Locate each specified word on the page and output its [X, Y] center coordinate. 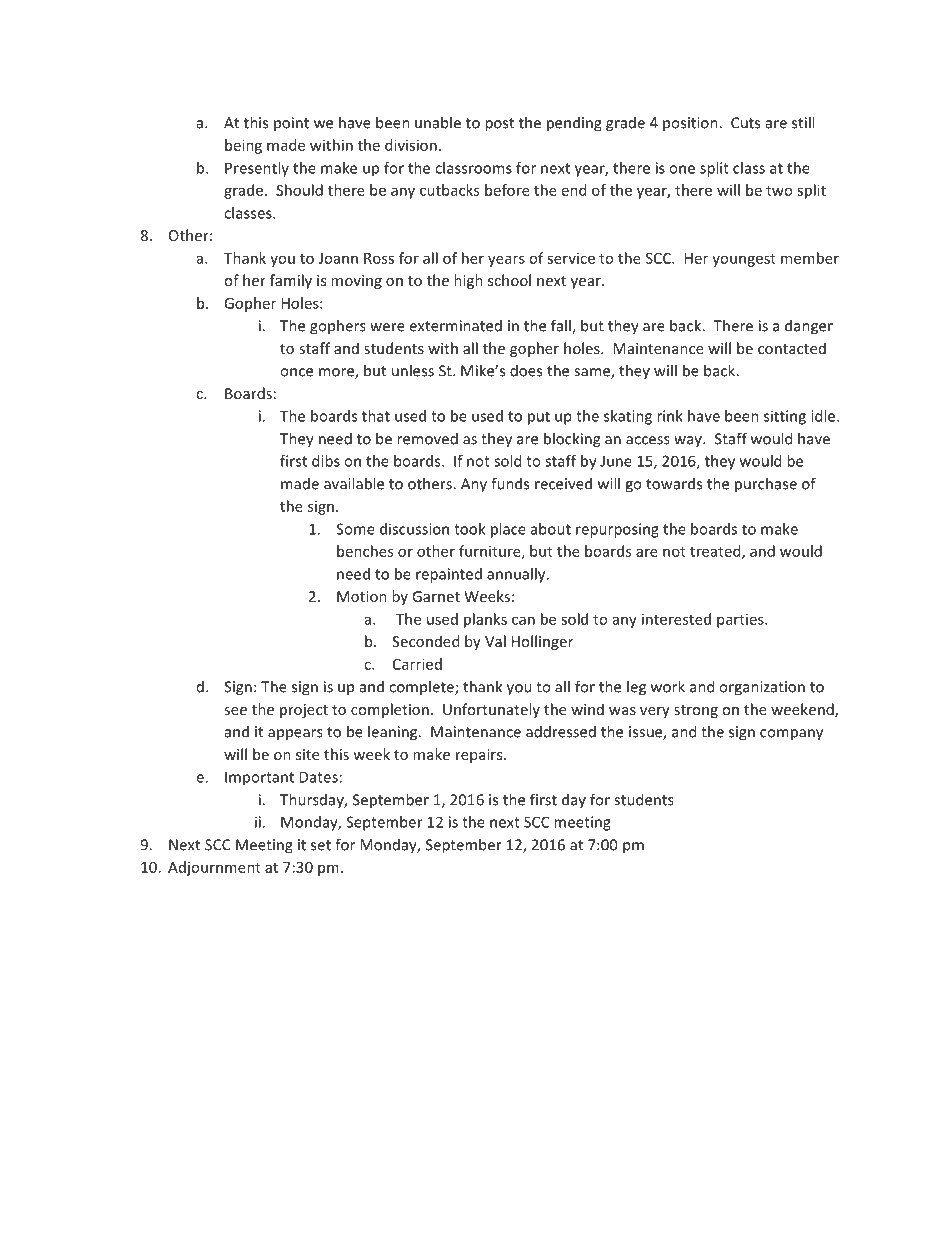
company [791, 735]
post [499, 125]
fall [562, 326]
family [291, 281]
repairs [480, 756]
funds [510, 483]
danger [809, 327]
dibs [326, 461]
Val [495, 641]
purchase [766, 485]
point [291, 124]
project [304, 711]
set [321, 845]
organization [762, 688]
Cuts [745, 123]
